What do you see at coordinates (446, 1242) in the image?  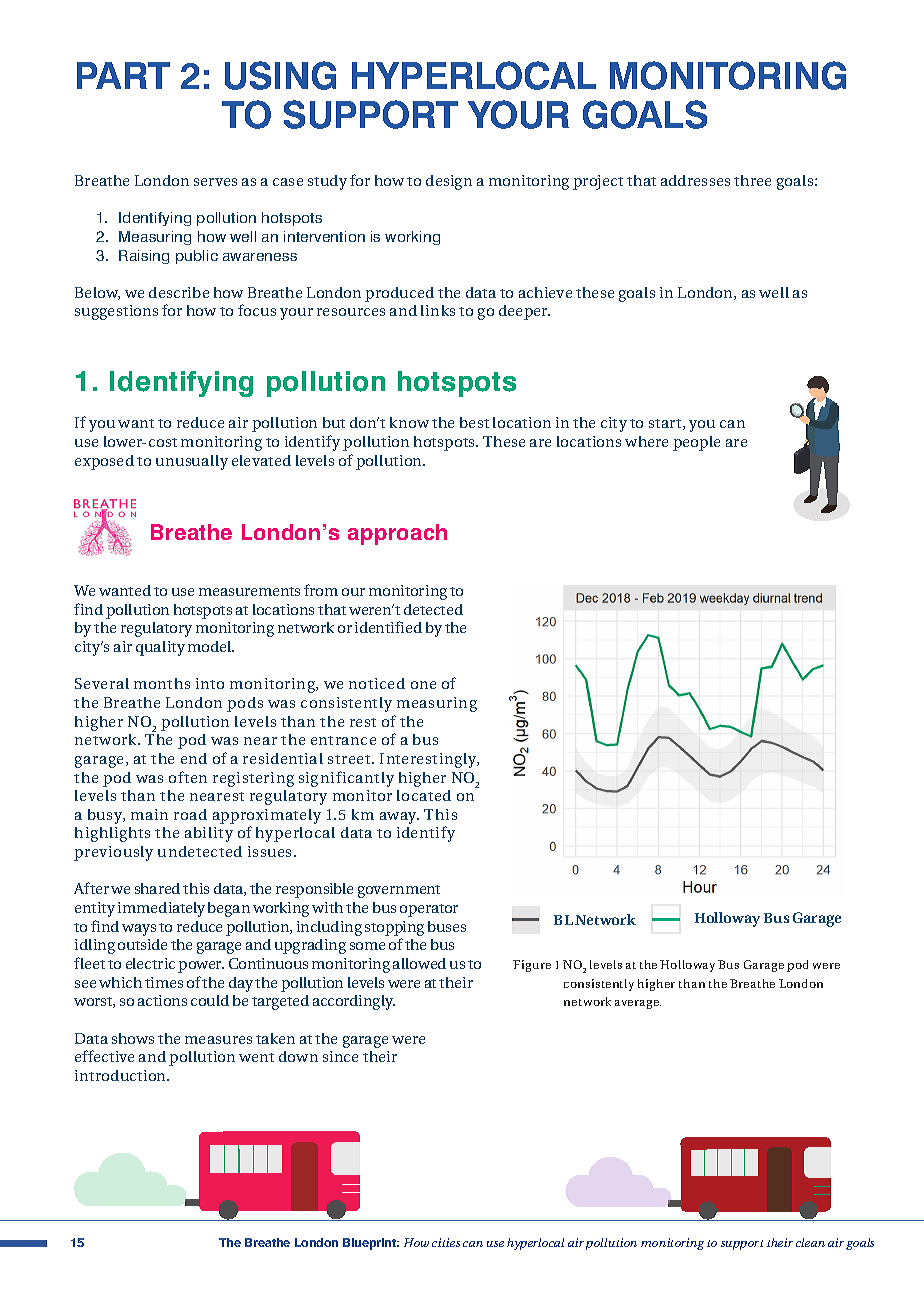 I see `cities` at bounding box center [446, 1242].
